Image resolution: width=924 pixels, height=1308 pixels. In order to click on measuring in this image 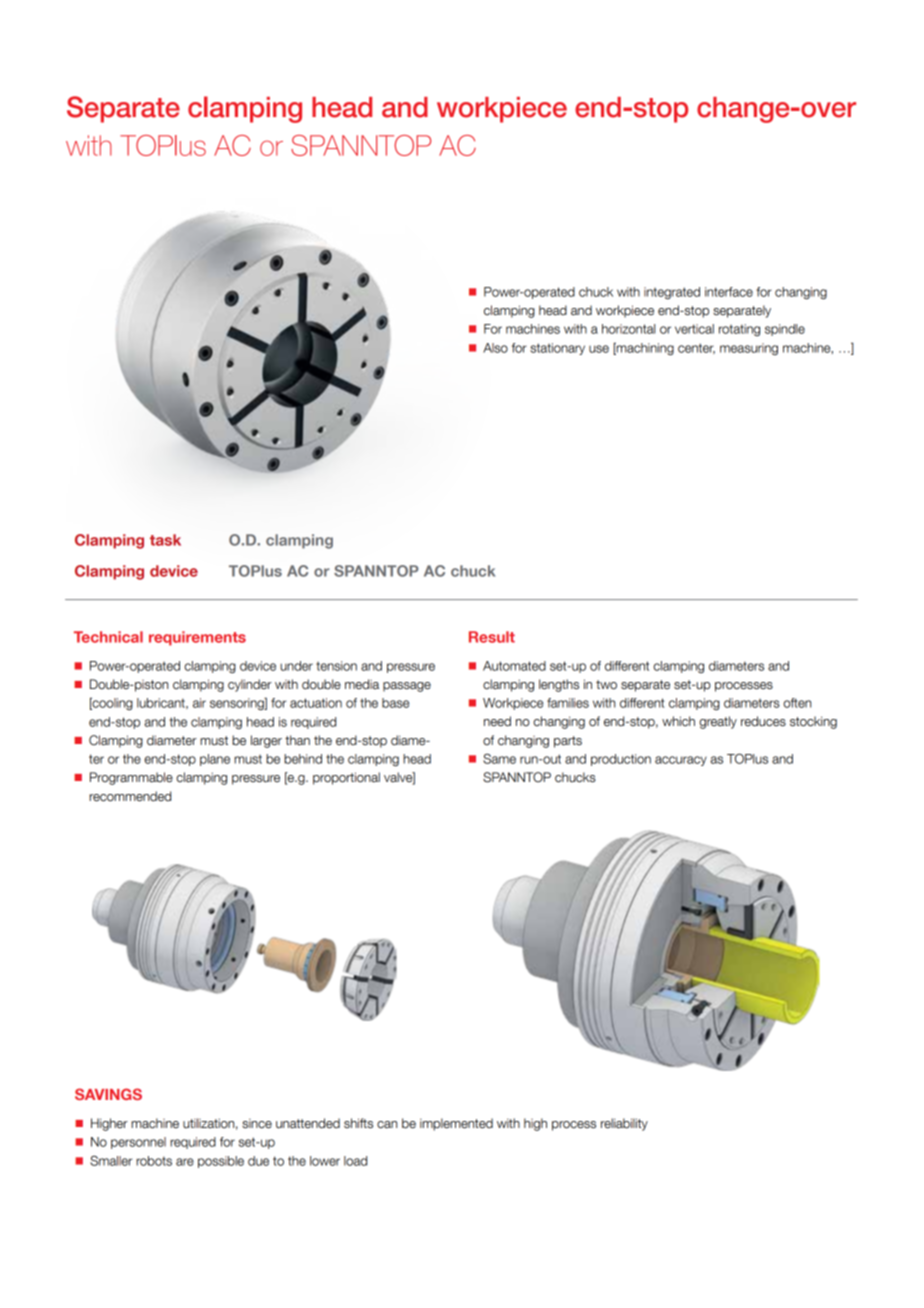, I will do `click(749, 349)`.
